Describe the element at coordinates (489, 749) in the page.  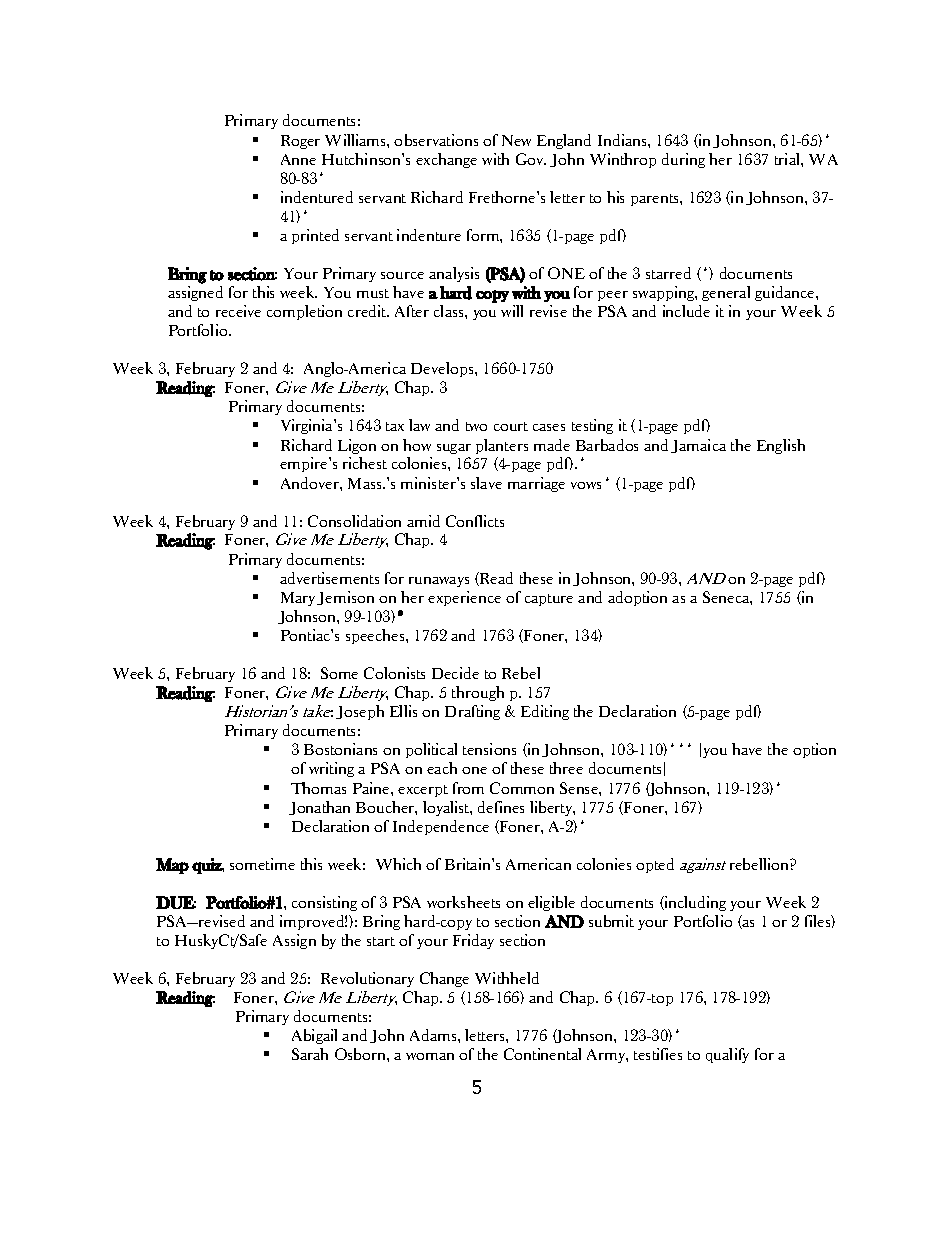
I see `tensions` at that location.
